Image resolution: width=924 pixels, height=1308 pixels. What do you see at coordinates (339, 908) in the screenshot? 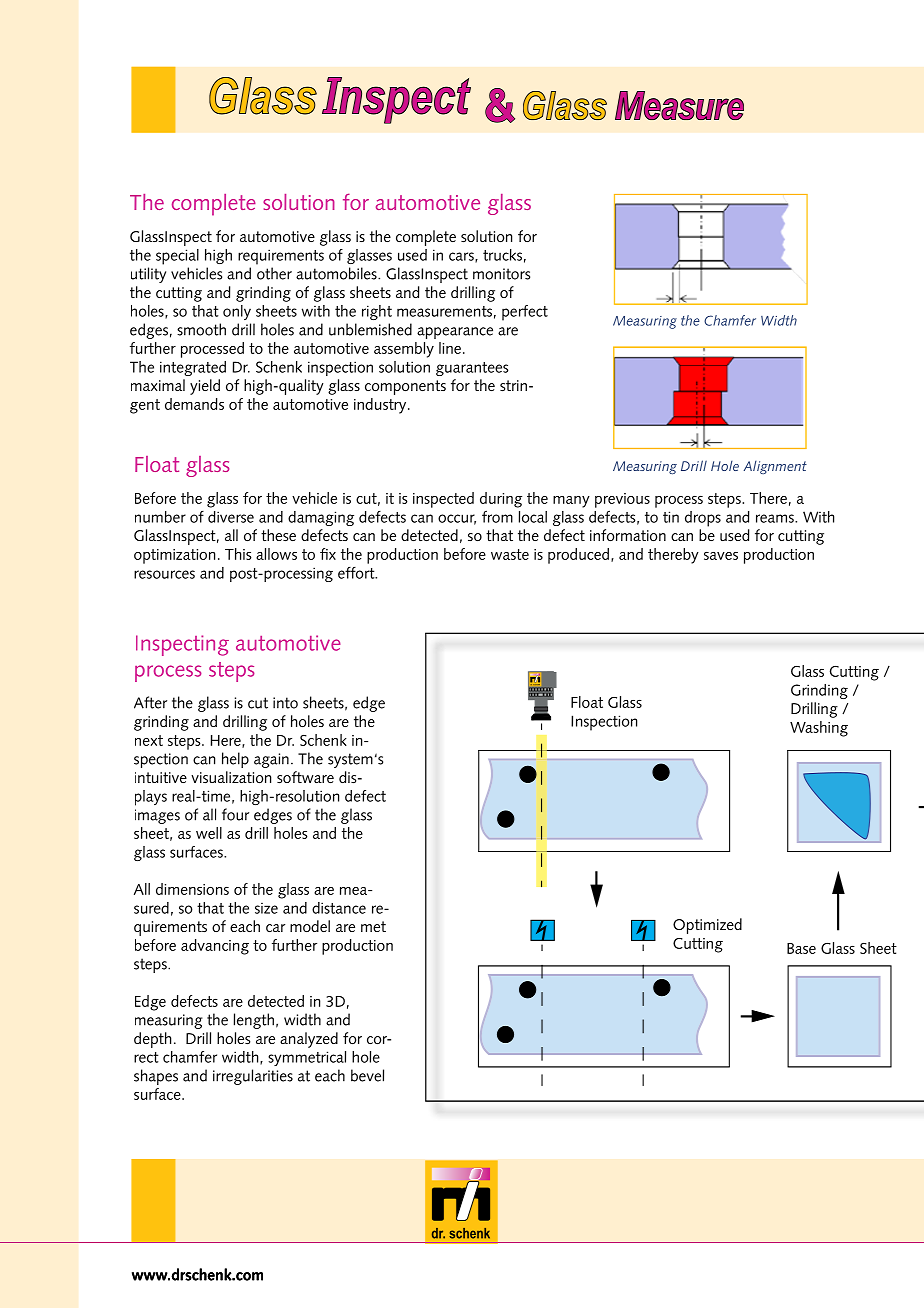
I see `distance` at bounding box center [339, 908].
